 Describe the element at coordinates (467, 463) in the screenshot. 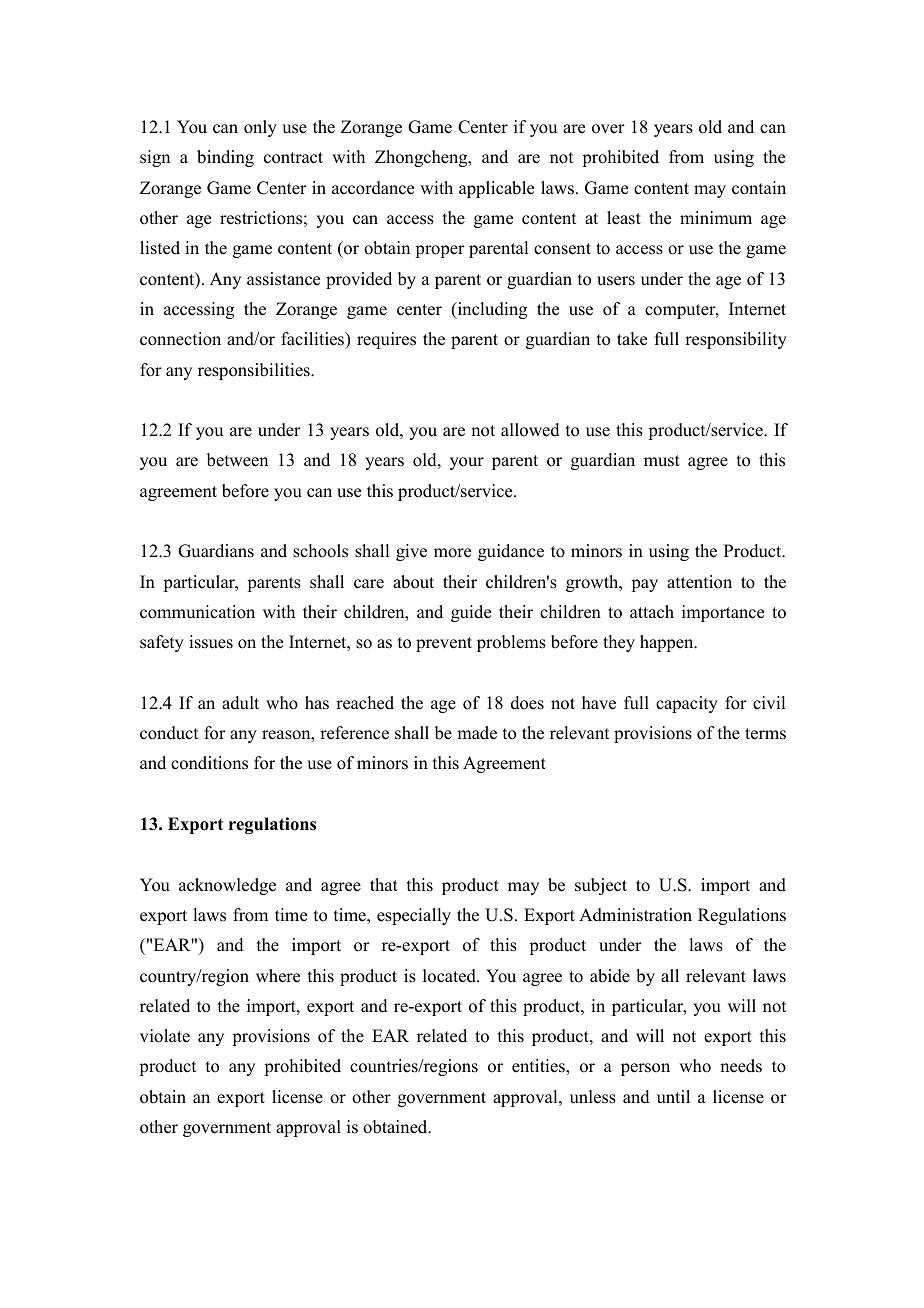

I see `your` at that location.
